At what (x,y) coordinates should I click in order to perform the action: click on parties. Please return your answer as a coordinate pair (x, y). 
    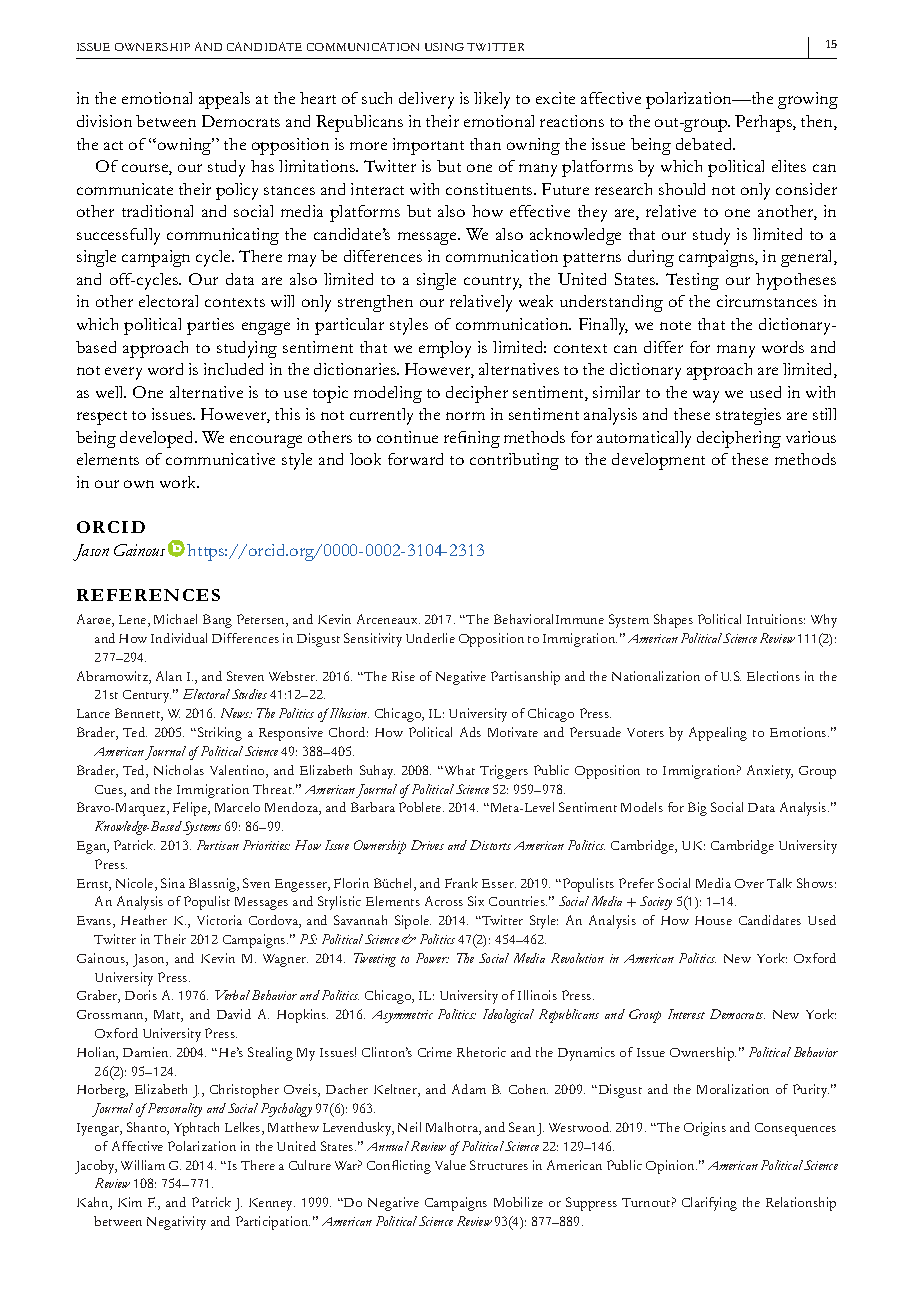
    Looking at the image, I should click on (210, 326).
